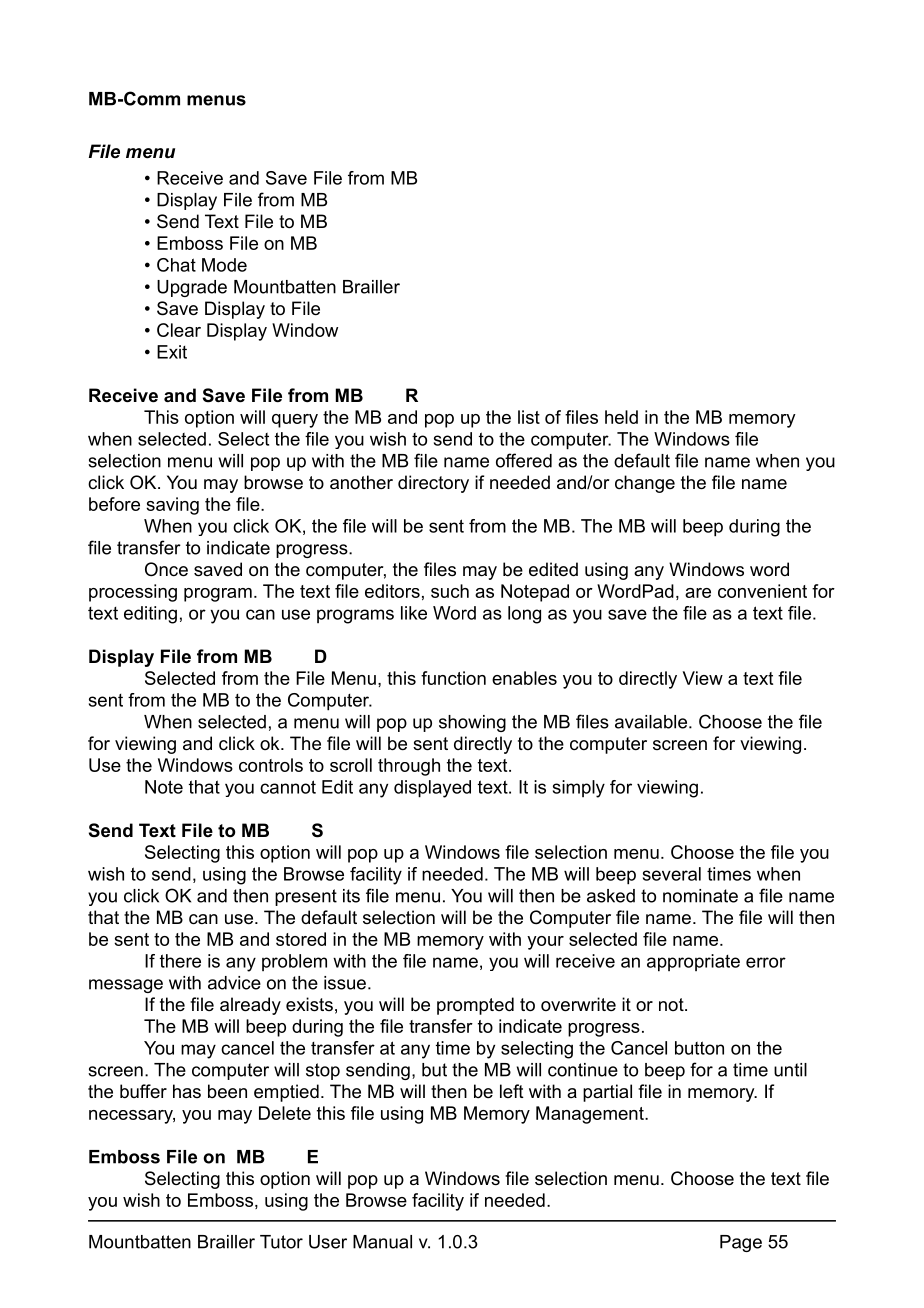  What do you see at coordinates (250, 1006) in the screenshot?
I see `already` at bounding box center [250, 1006].
